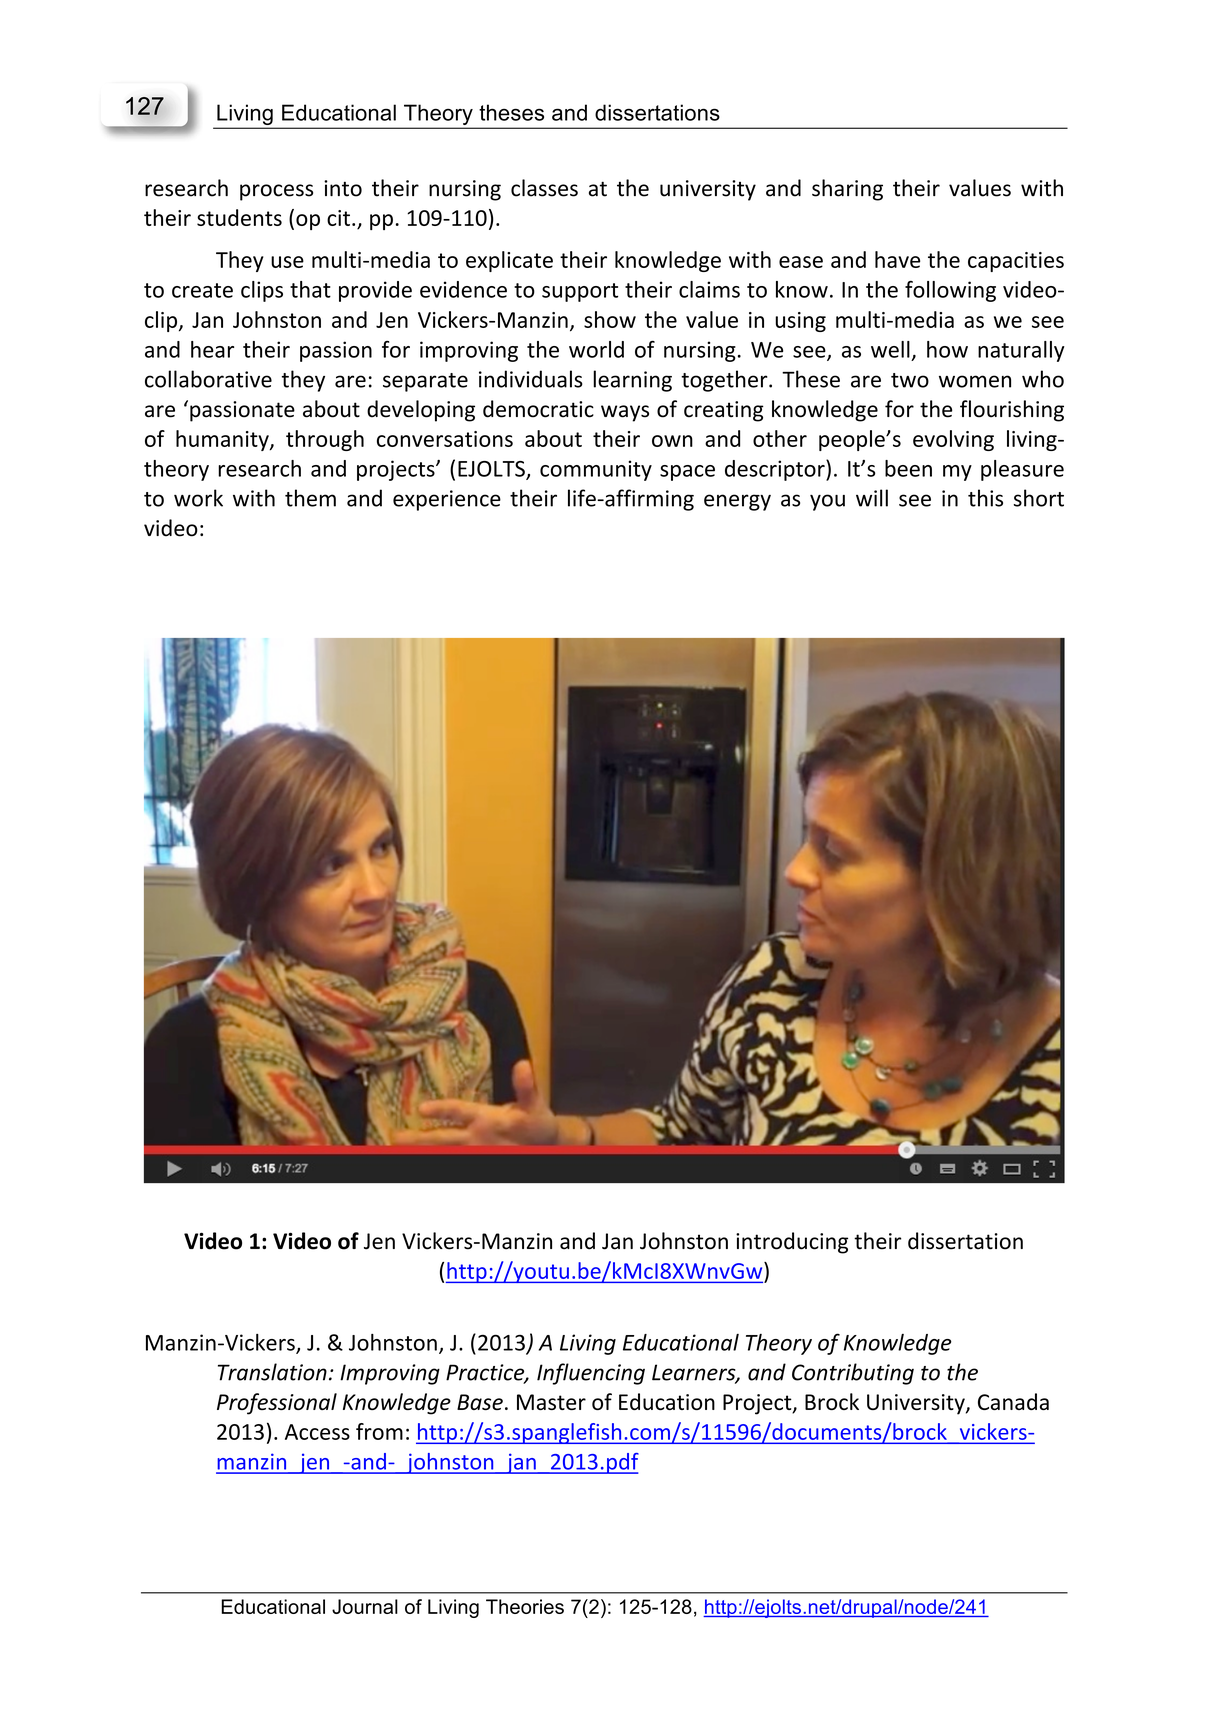 Image resolution: width=1209 pixels, height=1711 pixels. What do you see at coordinates (276, 192) in the page?
I see `process` at bounding box center [276, 192].
